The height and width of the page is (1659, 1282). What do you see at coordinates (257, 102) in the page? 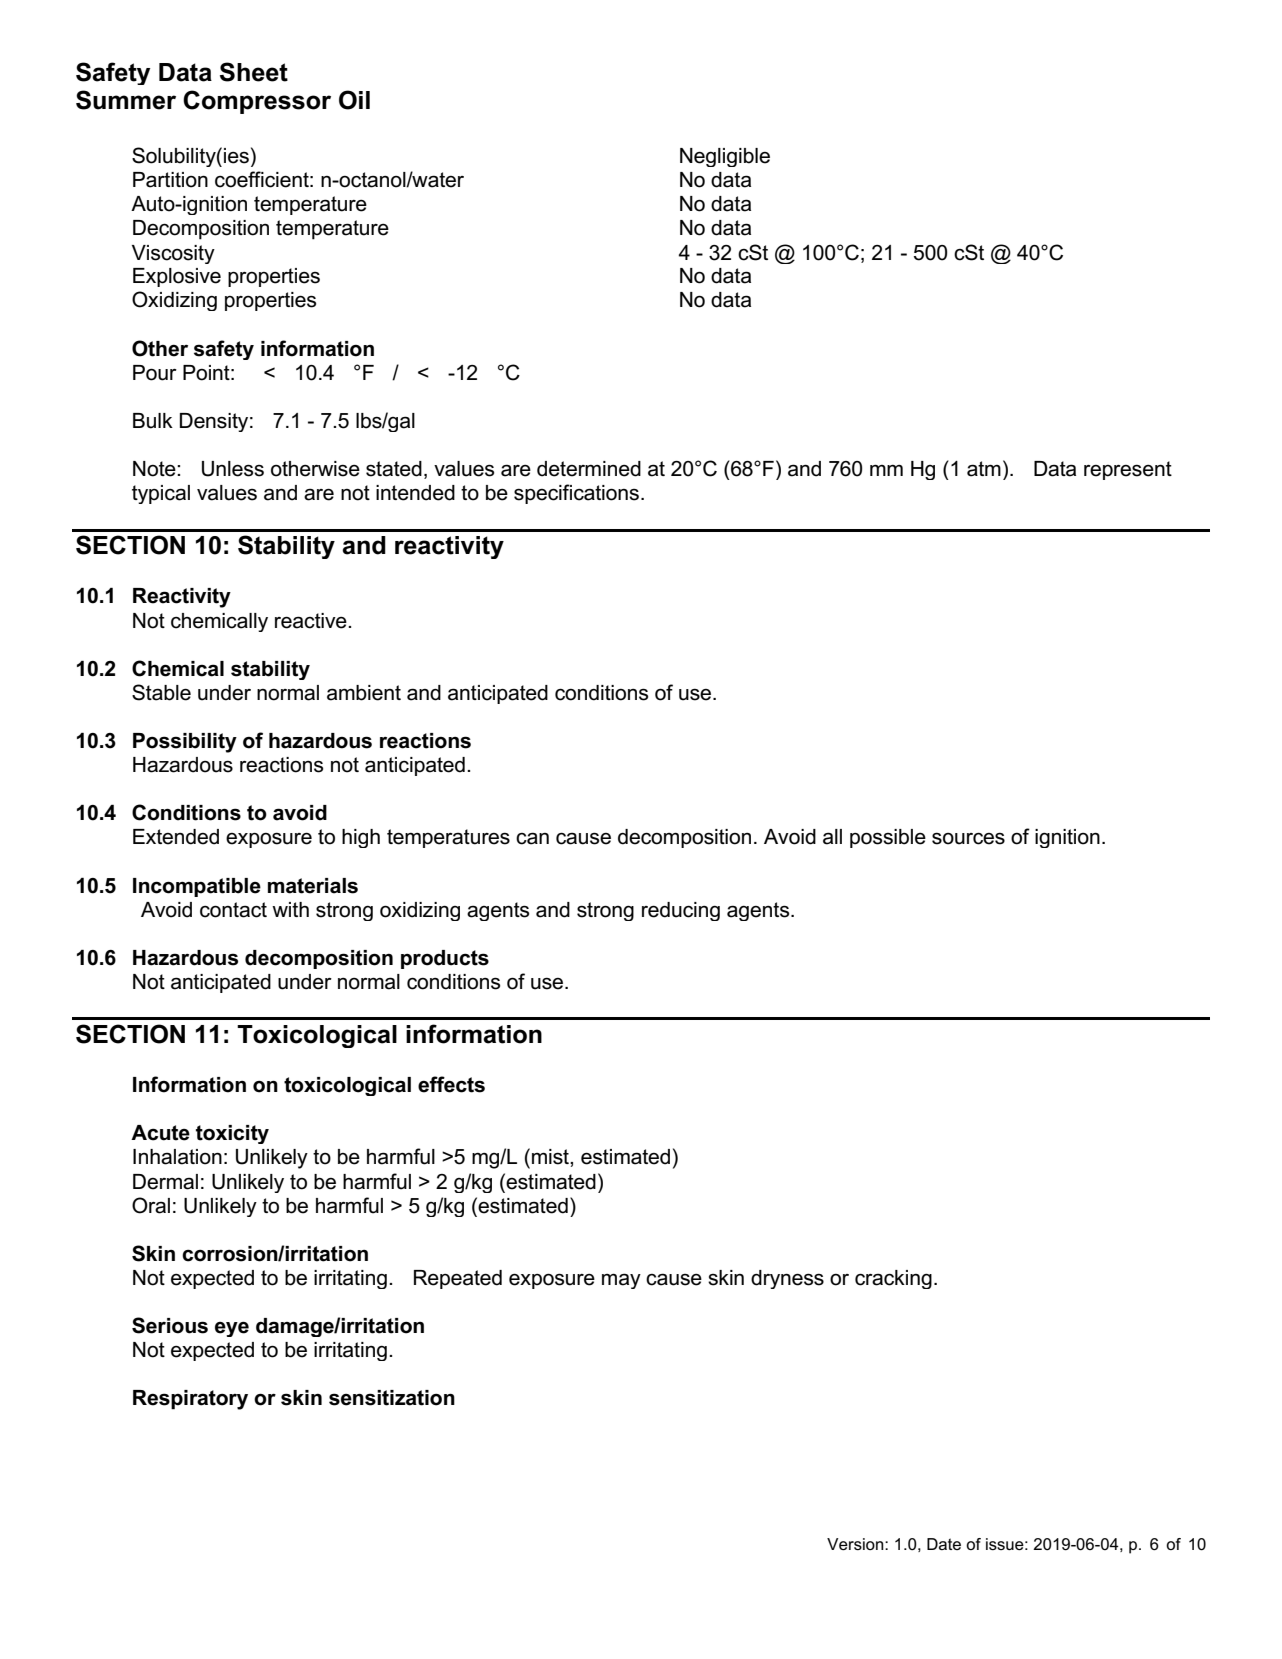
I see `Compressor` at bounding box center [257, 102].
